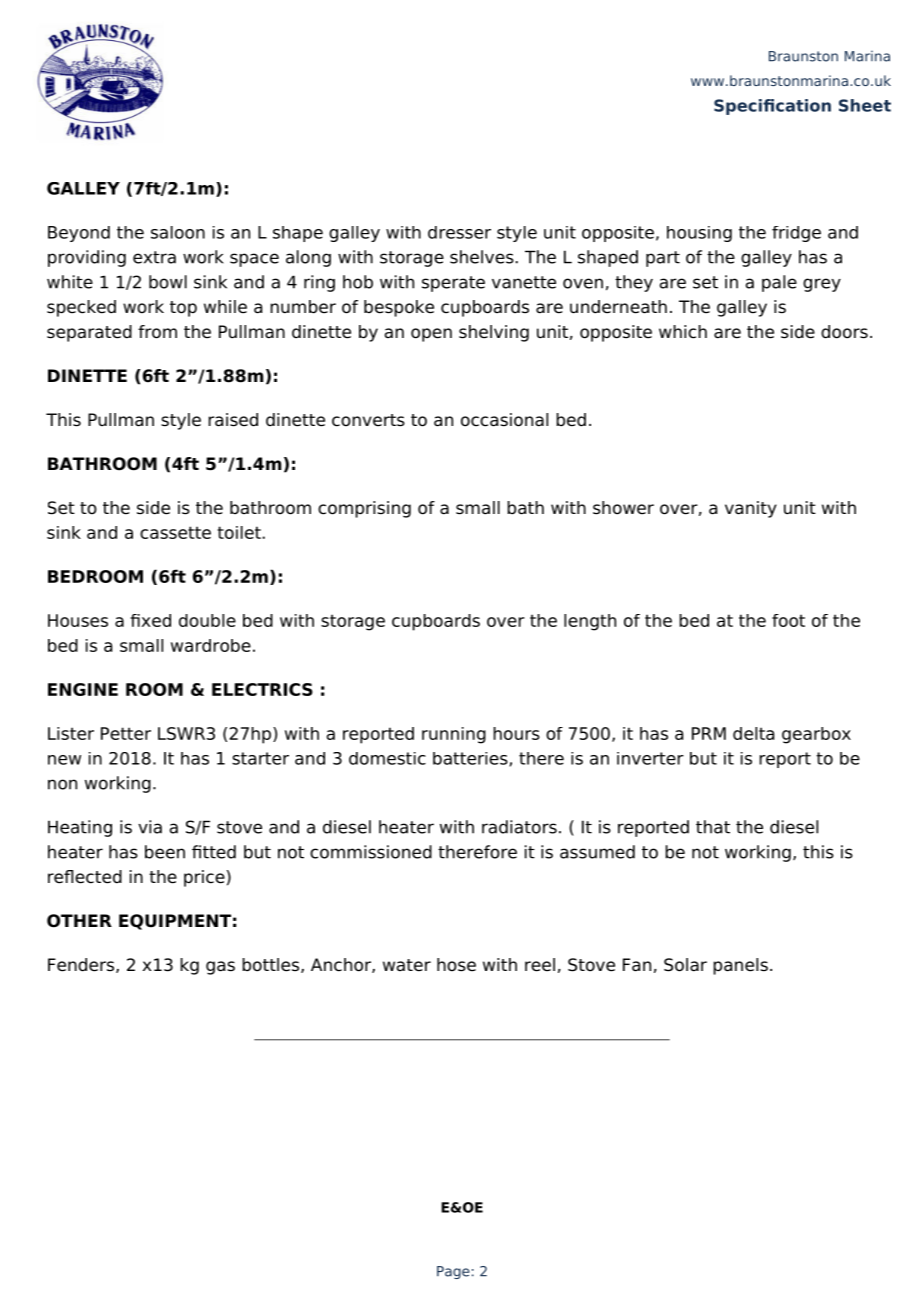 The width and height of the screenshot is (924, 1308). I want to click on panels, so click(740, 966).
